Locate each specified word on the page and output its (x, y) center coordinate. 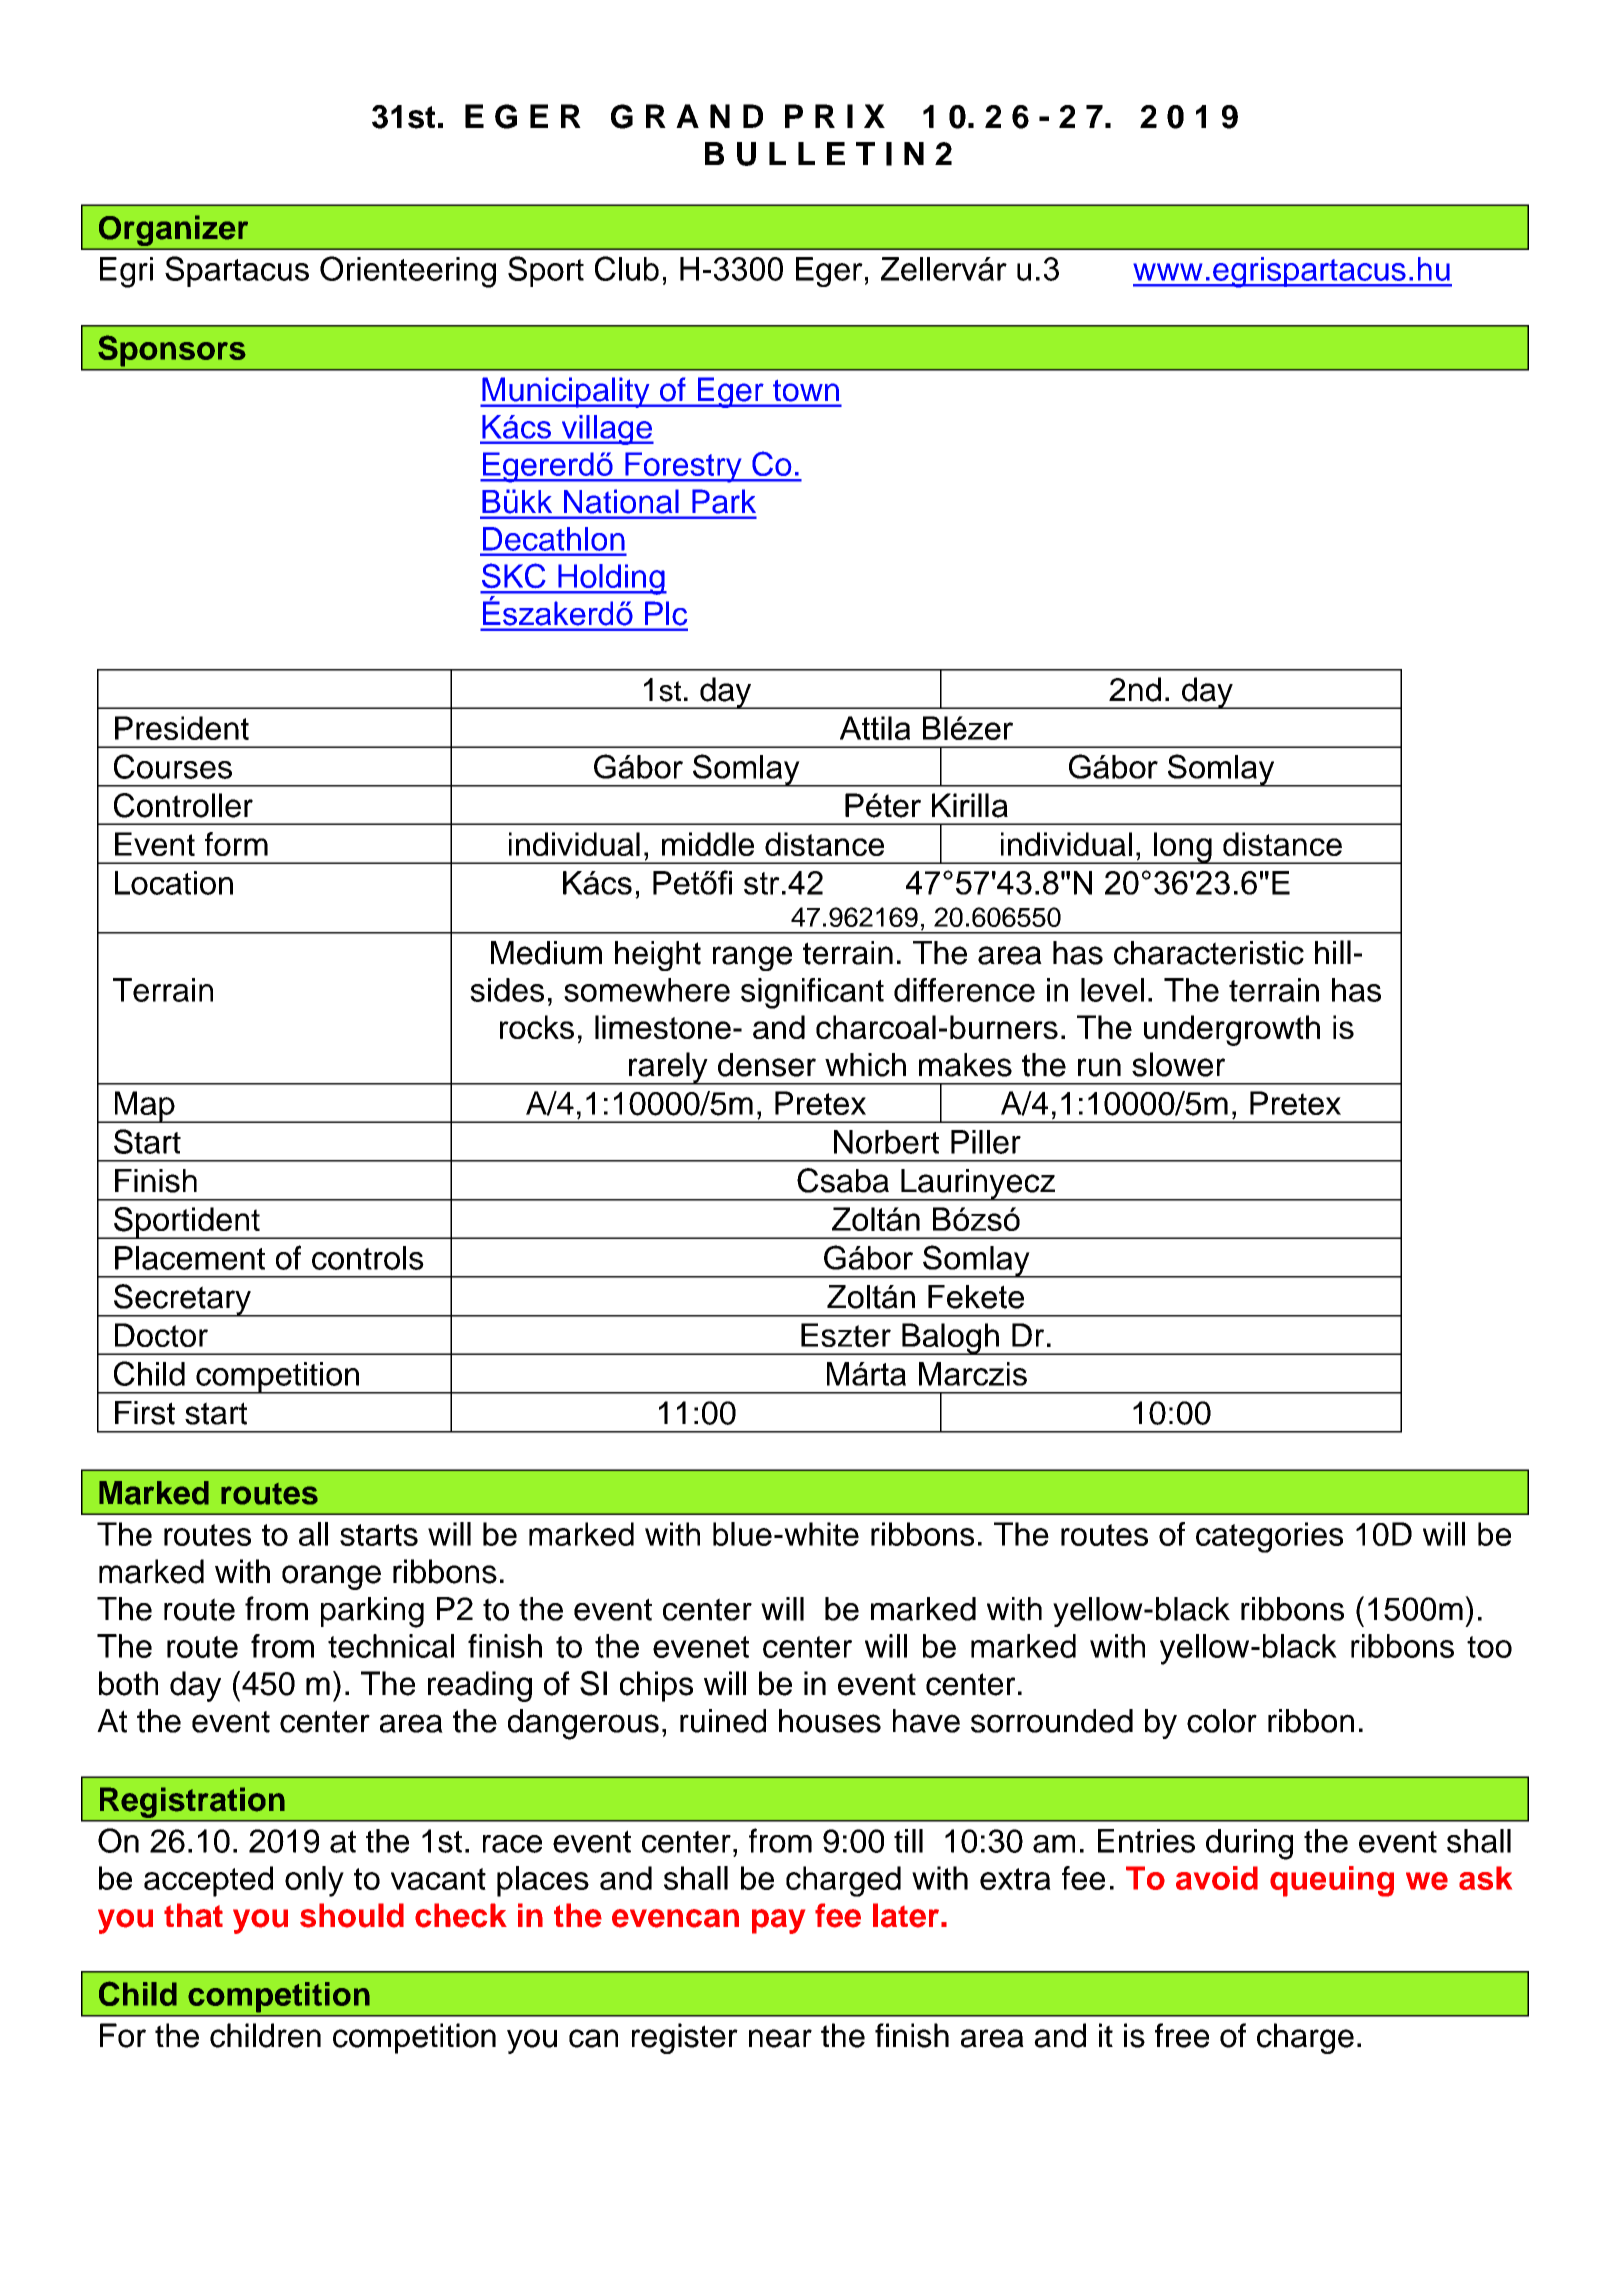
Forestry (683, 467)
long (1183, 848)
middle (708, 844)
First (145, 1413)
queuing (1332, 1881)
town (806, 390)
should (352, 1915)
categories (1269, 1537)
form (236, 844)
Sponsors (172, 351)
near (780, 2038)
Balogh (950, 1339)
